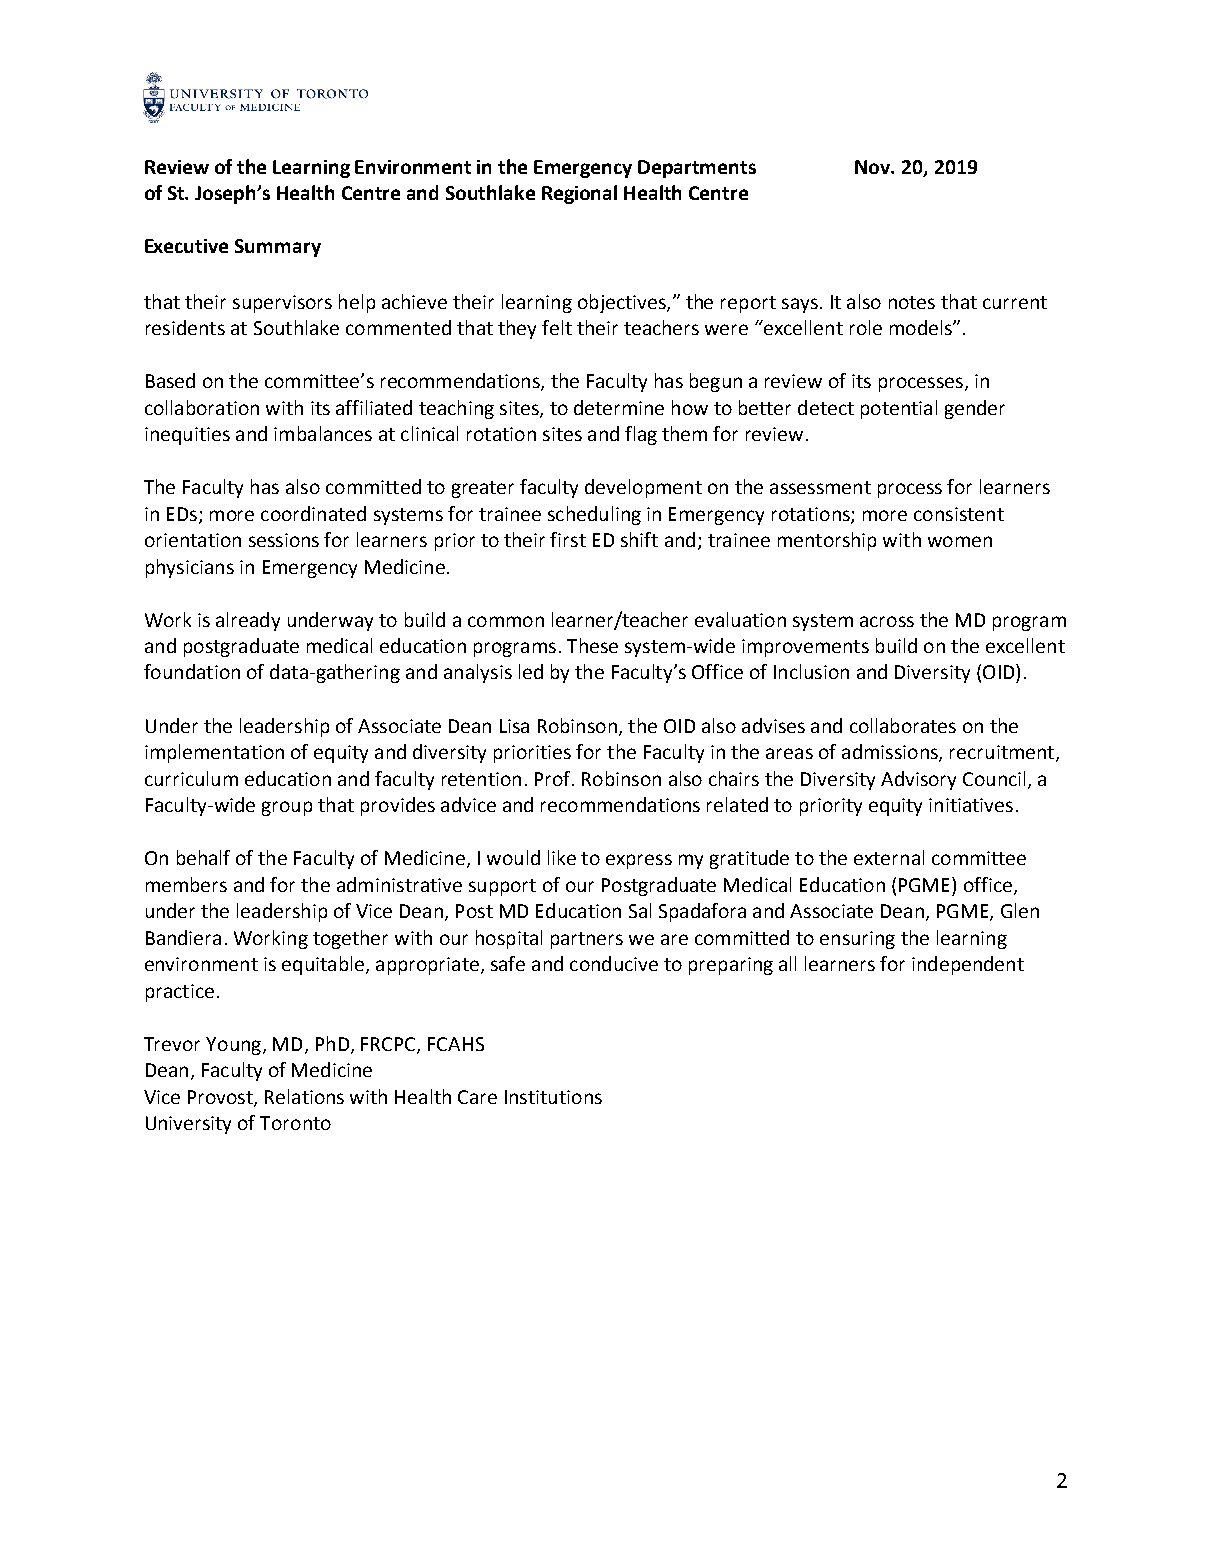  Describe the element at coordinates (304, 1096) in the page. I see `Relations` at that location.
